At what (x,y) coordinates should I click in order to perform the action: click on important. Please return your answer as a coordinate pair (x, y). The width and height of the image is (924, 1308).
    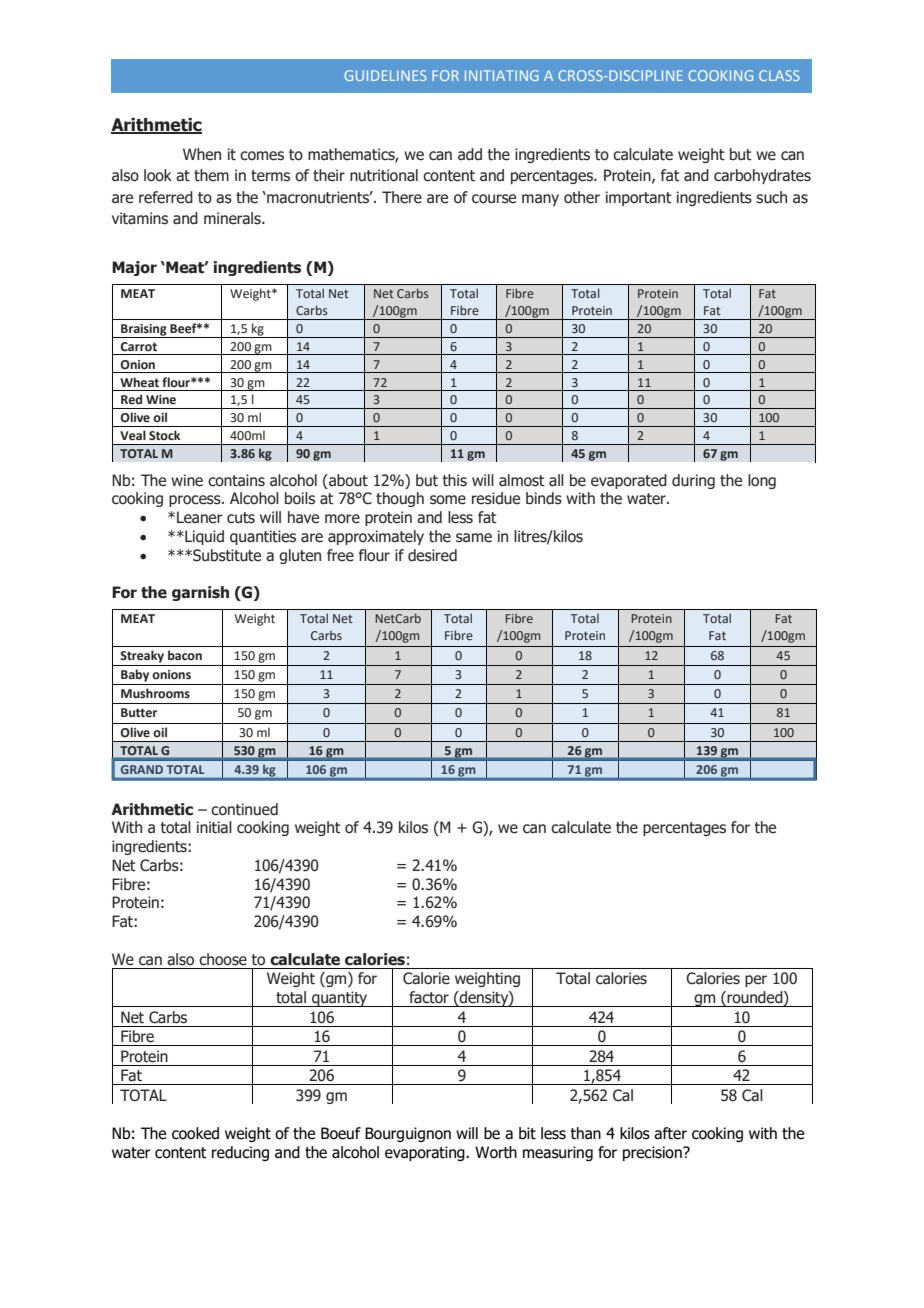
    Looking at the image, I should click on (639, 198).
